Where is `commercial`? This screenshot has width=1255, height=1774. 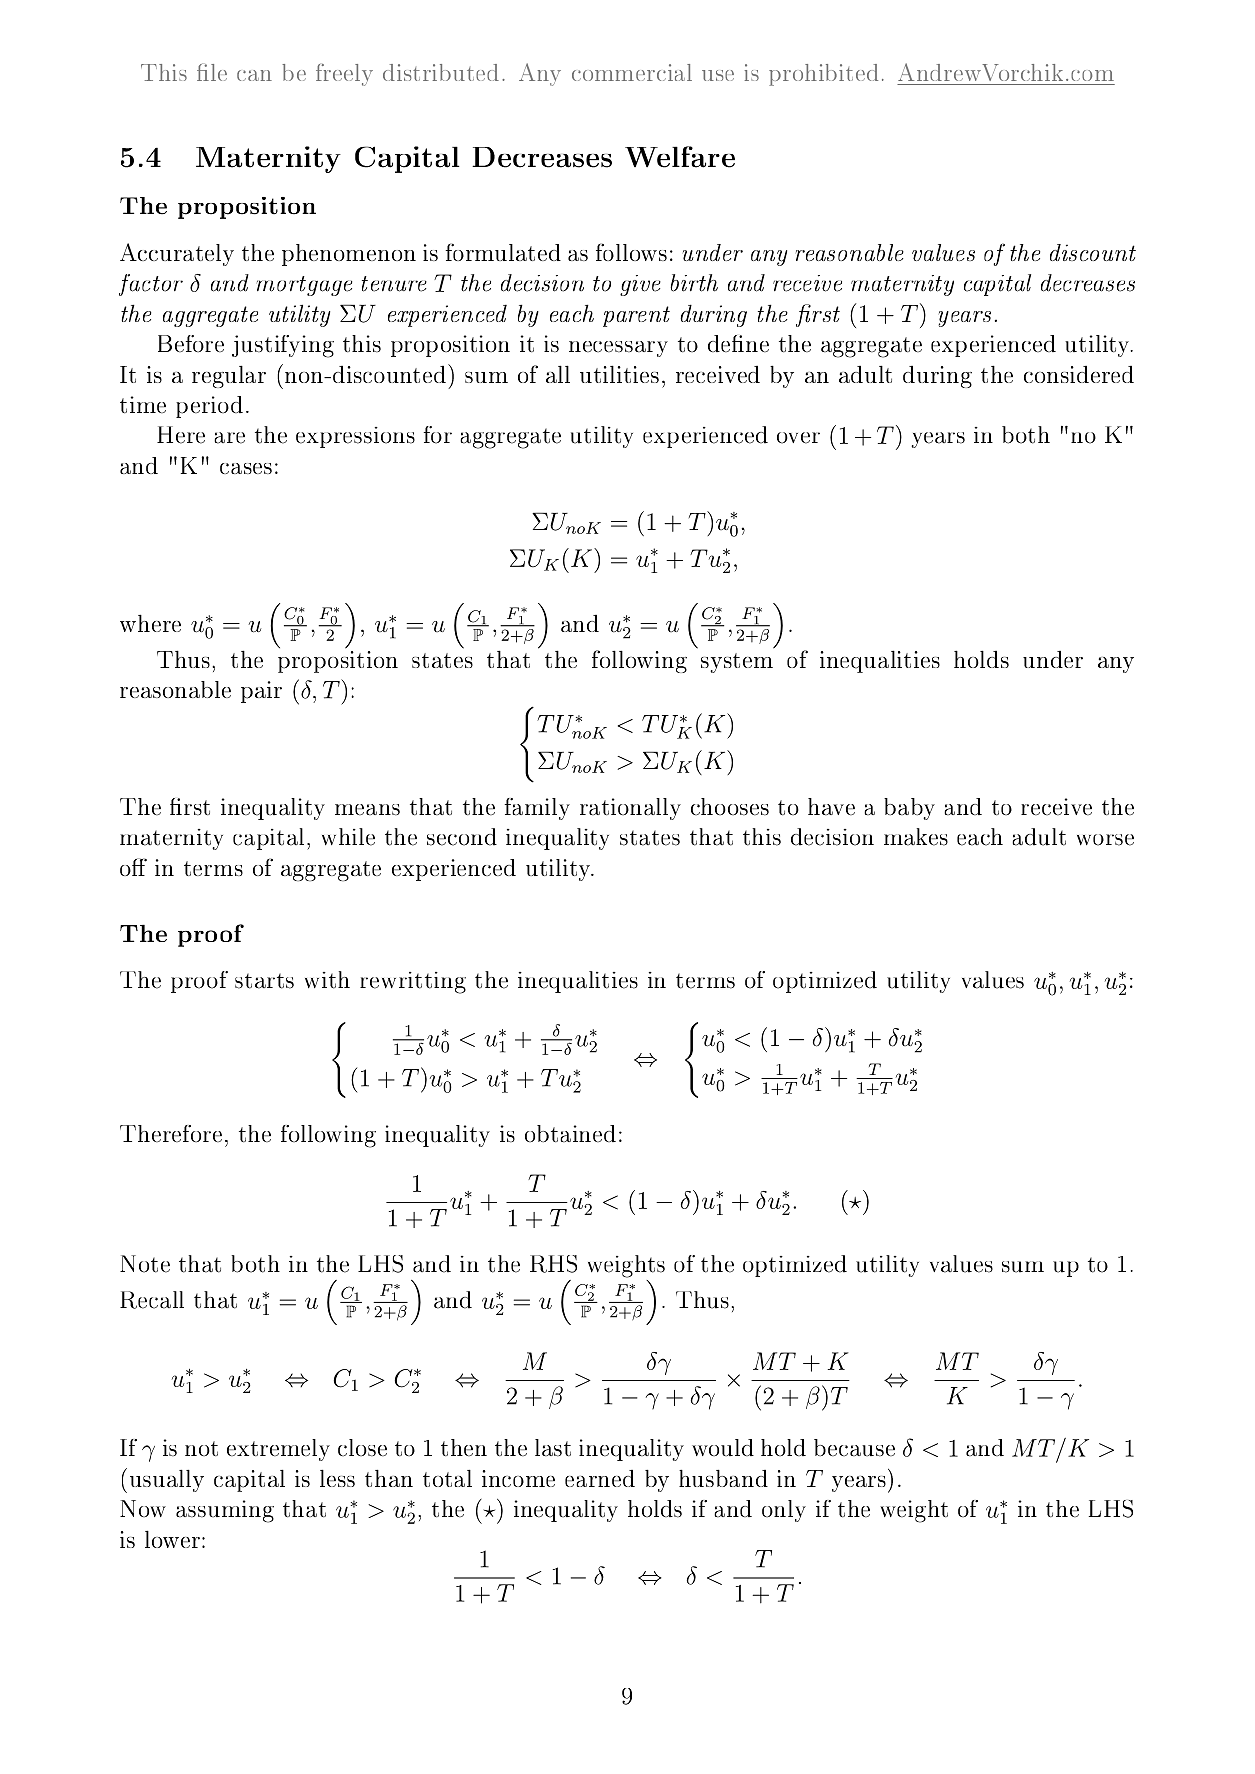
commercial is located at coordinates (632, 72).
